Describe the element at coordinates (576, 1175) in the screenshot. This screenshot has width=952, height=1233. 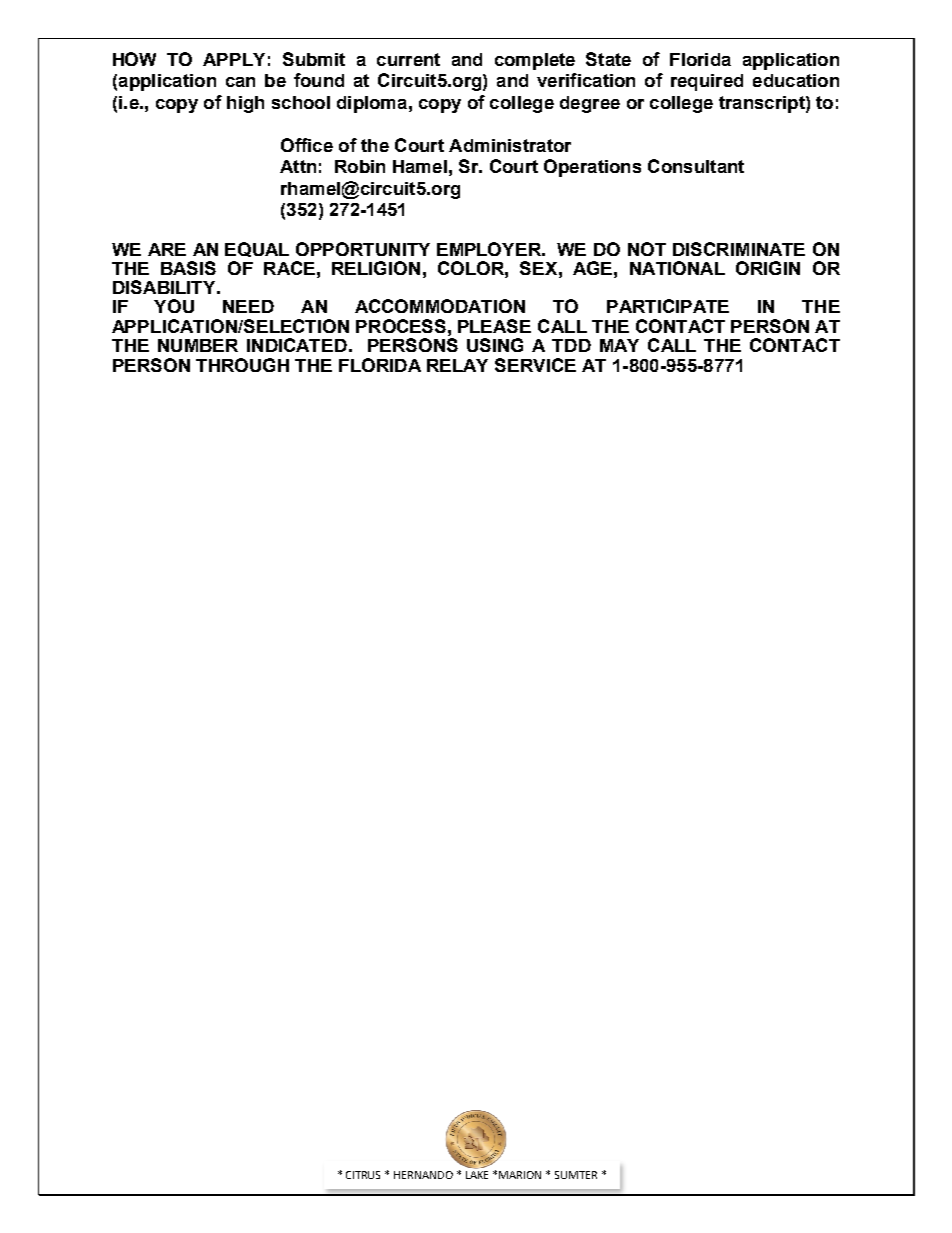
I see `SUMTER` at that location.
